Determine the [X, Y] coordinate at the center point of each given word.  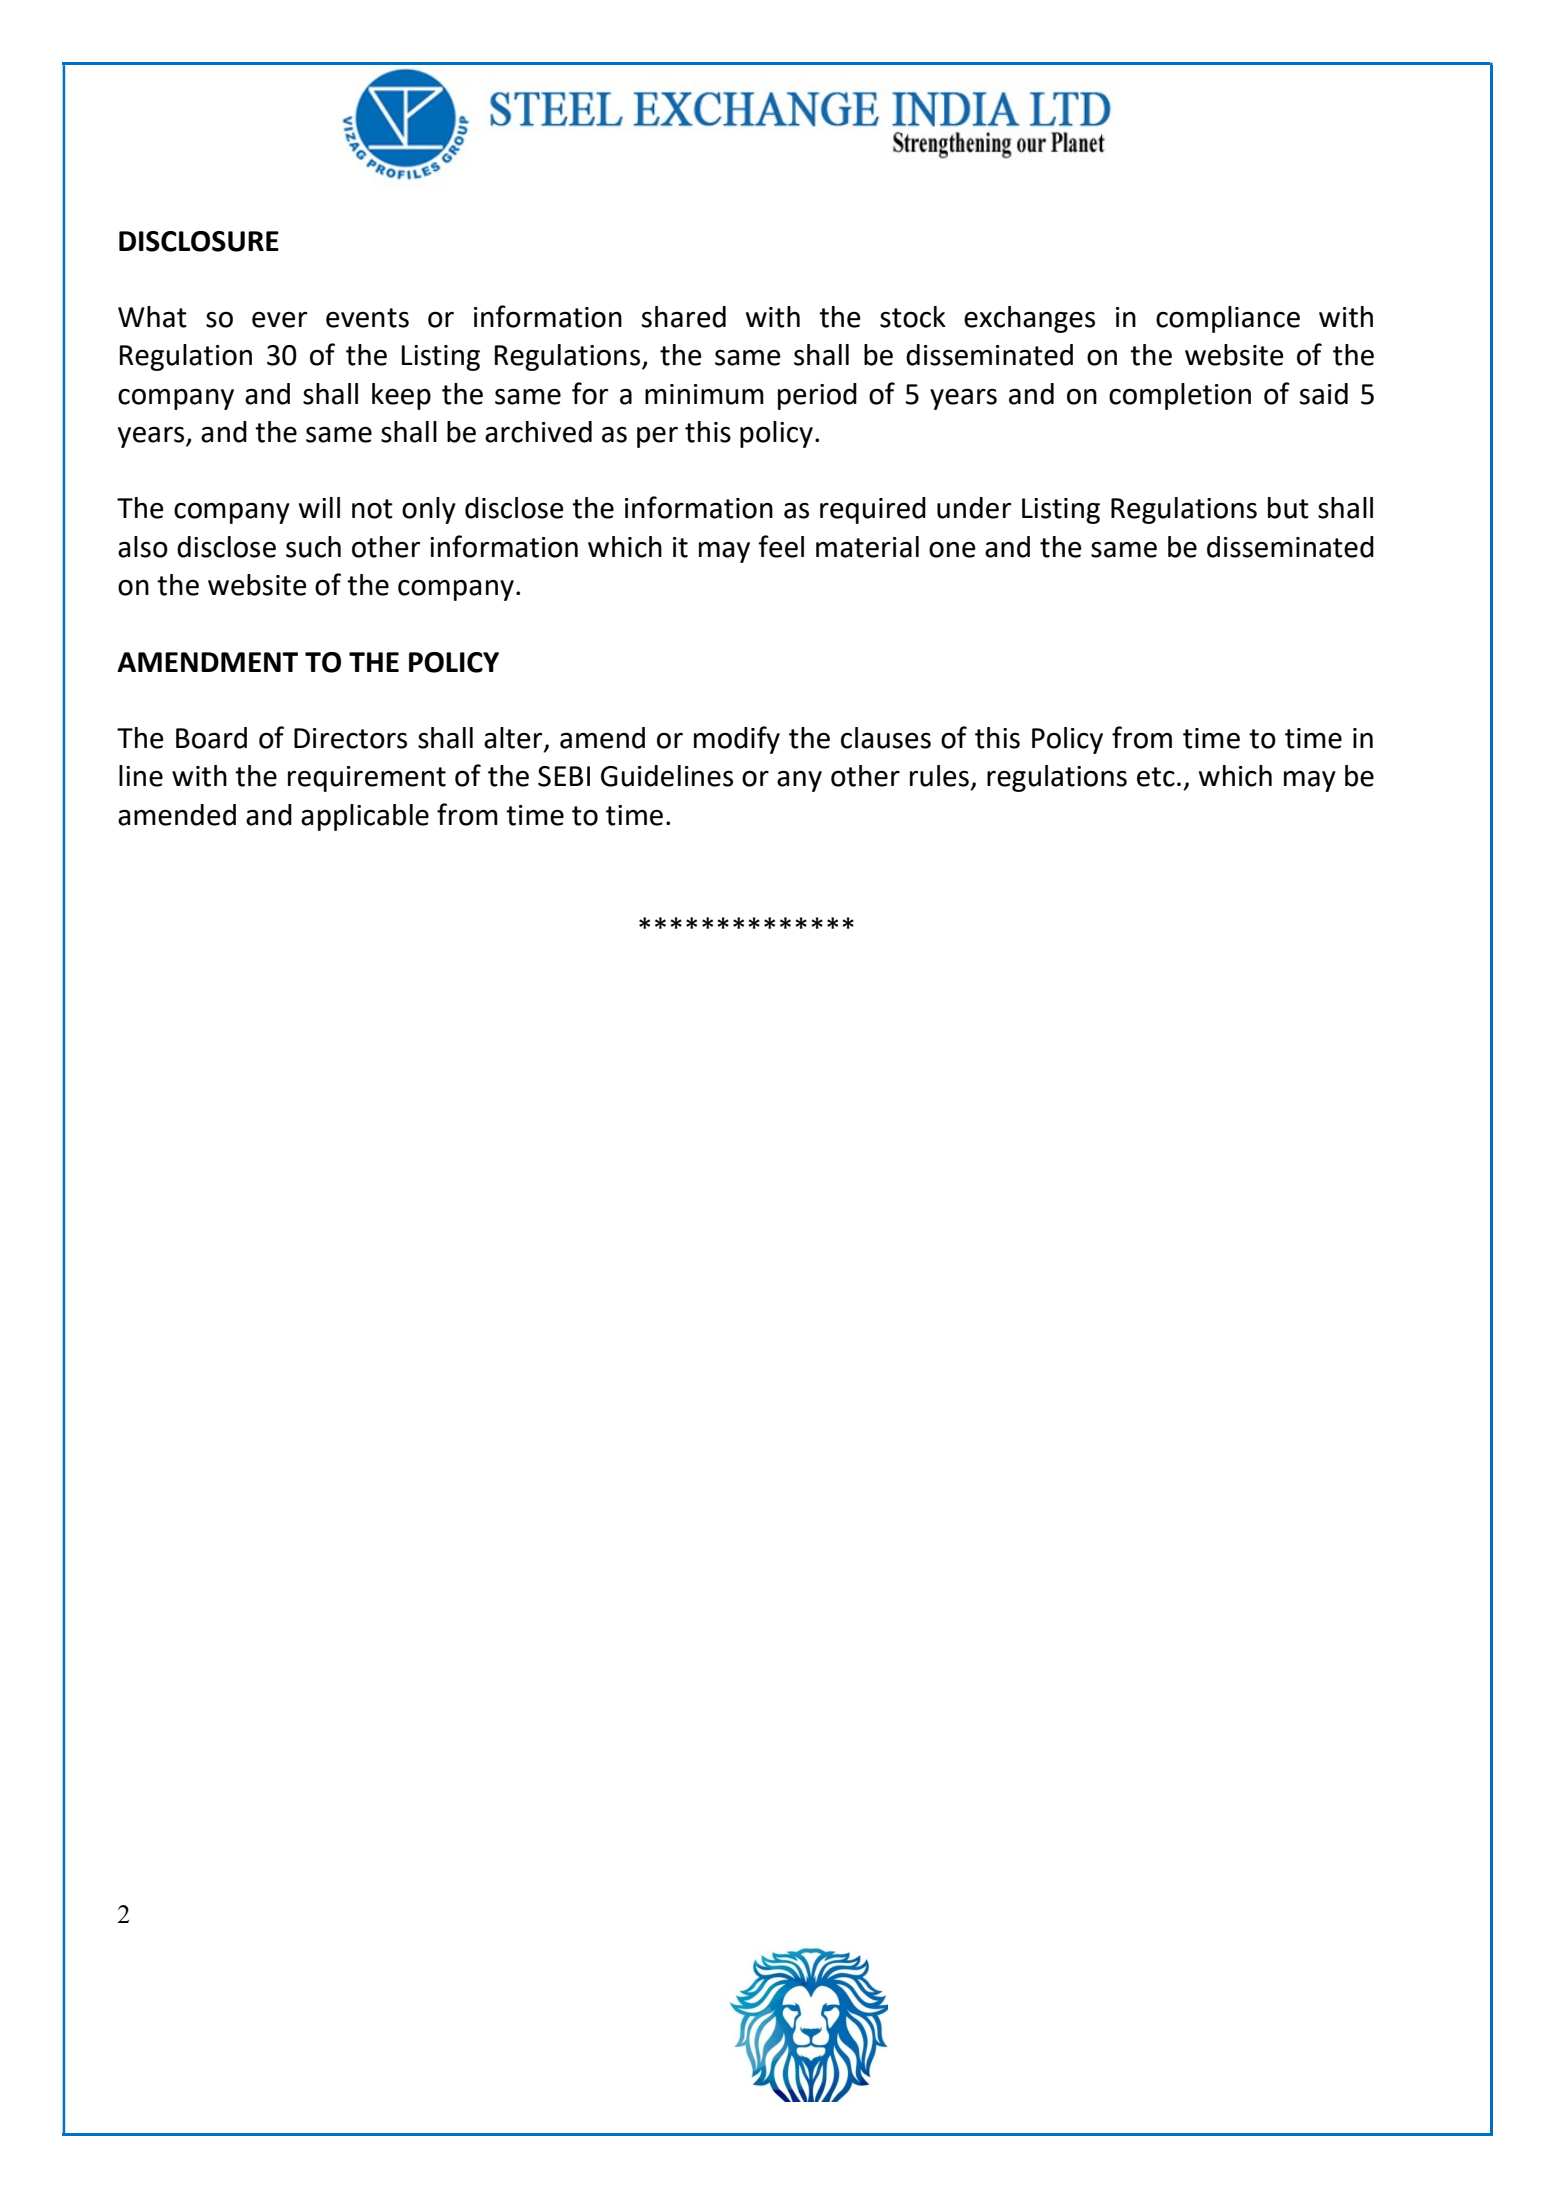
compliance [1228, 319]
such [313, 547]
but [1288, 508]
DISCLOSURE [199, 241]
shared [684, 317]
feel [781, 546]
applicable [365, 817]
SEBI [564, 776]
